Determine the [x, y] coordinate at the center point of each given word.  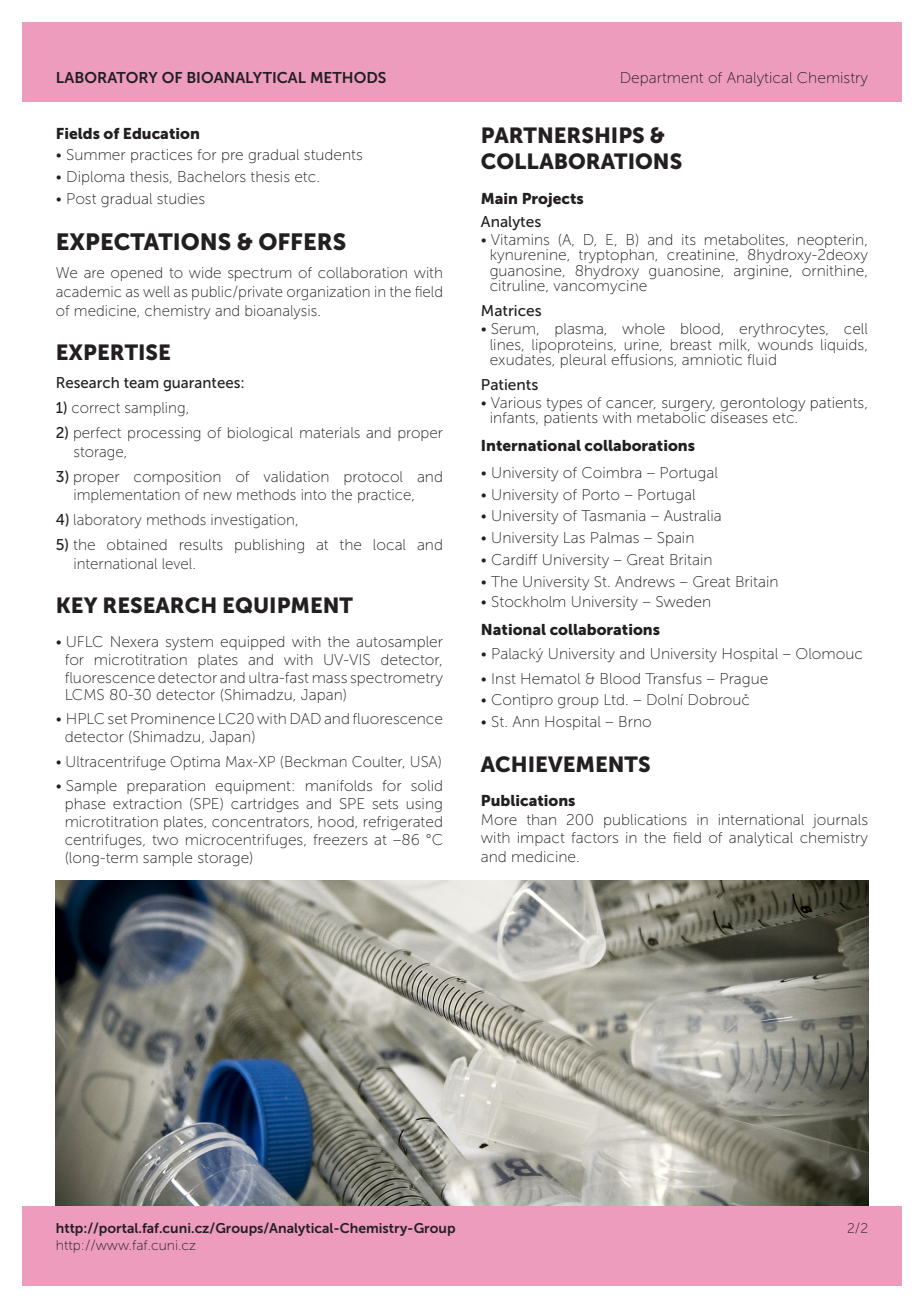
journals [840, 821]
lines [507, 345]
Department [662, 79]
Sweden [683, 601]
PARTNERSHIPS [563, 135]
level [178, 563]
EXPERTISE [113, 352]
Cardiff [515, 559]
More [499, 819]
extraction [147, 803]
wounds [785, 343]
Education [161, 133]
